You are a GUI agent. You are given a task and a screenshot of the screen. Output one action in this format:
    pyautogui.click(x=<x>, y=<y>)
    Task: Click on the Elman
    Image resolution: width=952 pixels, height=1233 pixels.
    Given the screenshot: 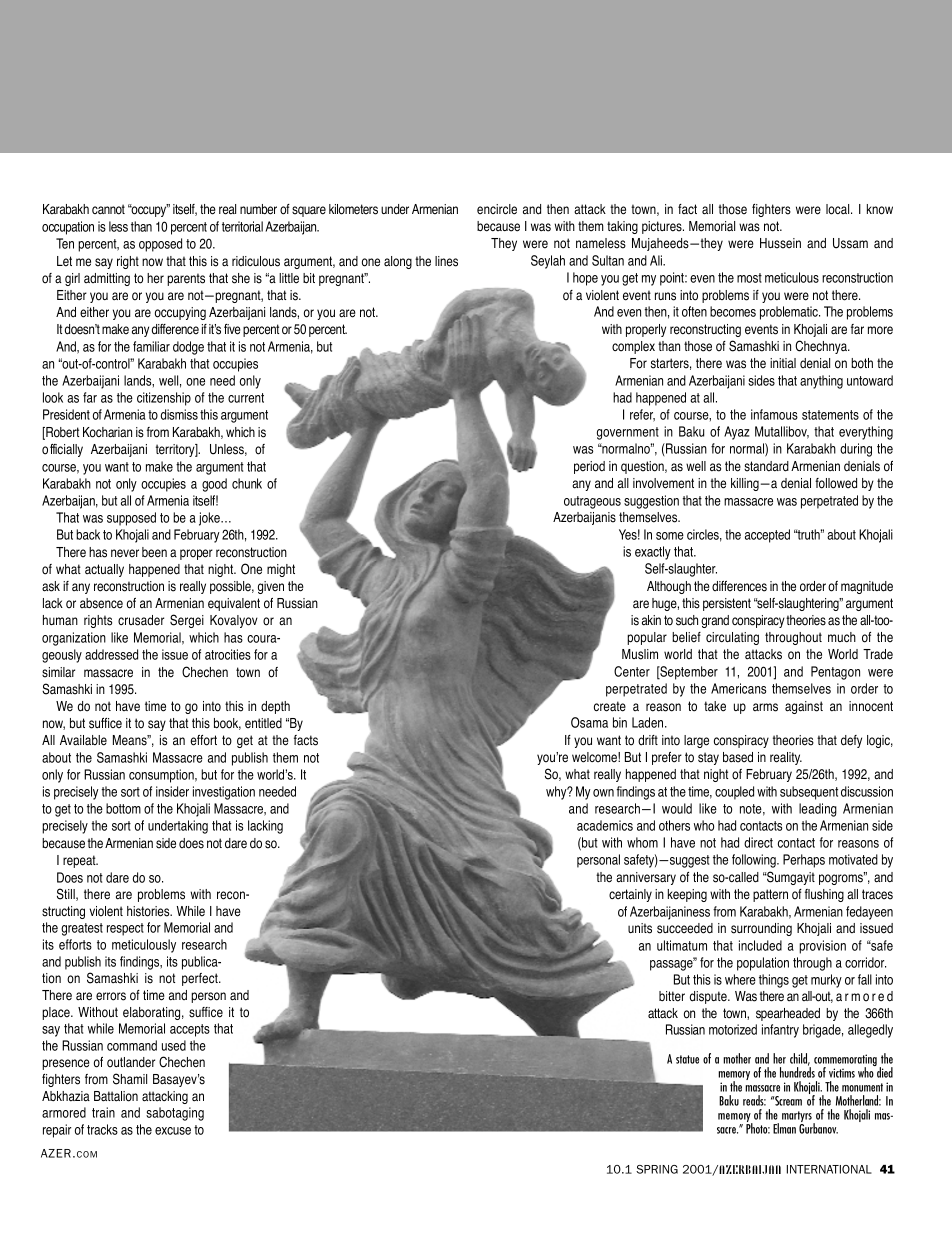 What is the action you would take?
    pyautogui.click(x=784, y=1128)
